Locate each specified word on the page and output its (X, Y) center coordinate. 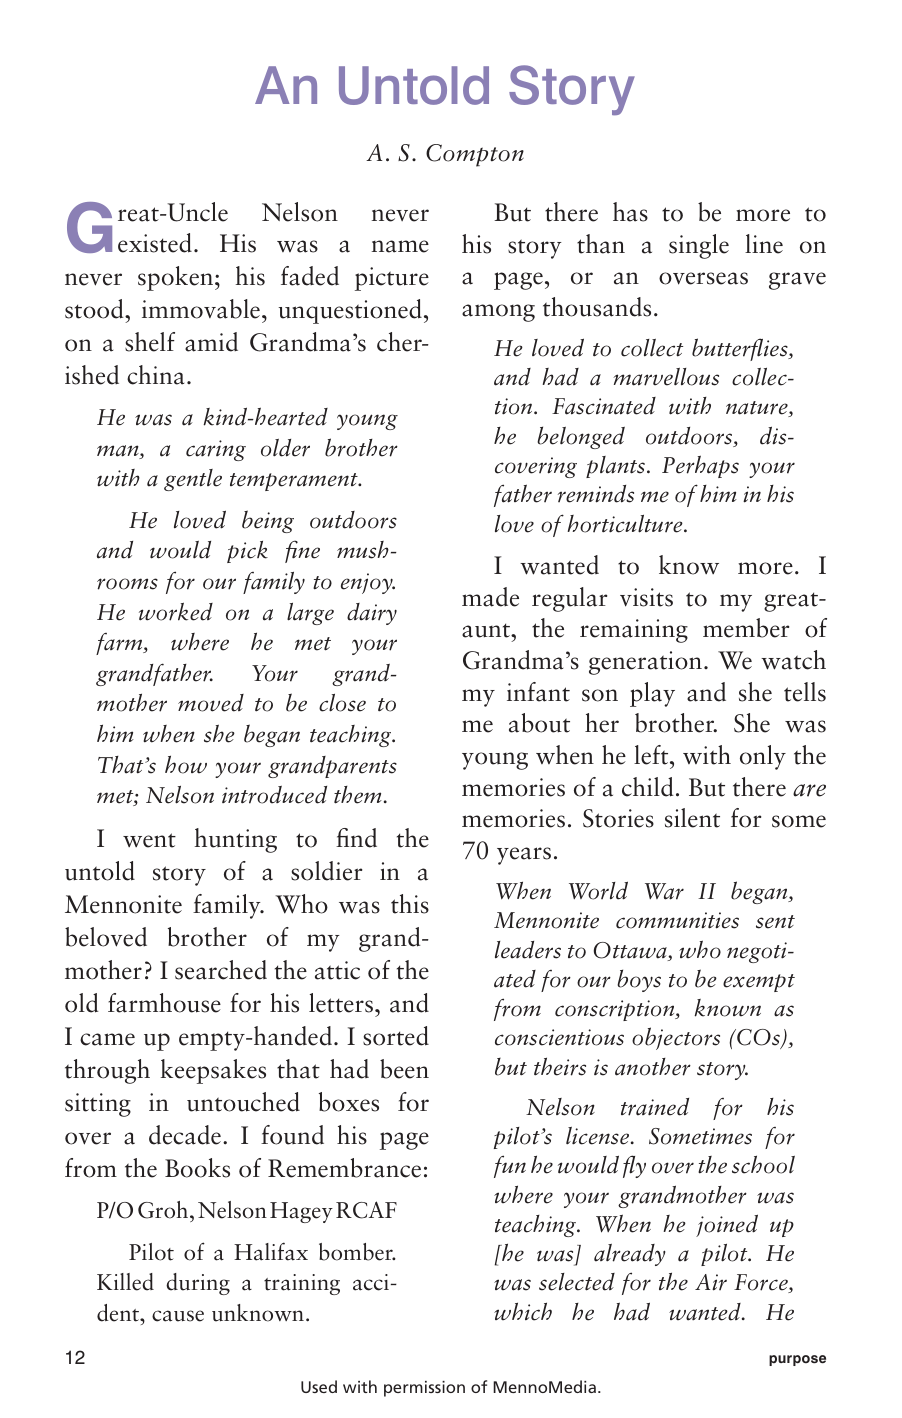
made (490, 597)
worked (176, 611)
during (198, 1284)
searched (221, 970)
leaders (528, 950)
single (699, 246)
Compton (475, 155)
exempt (759, 983)
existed (155, 243)
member (746, 628)
